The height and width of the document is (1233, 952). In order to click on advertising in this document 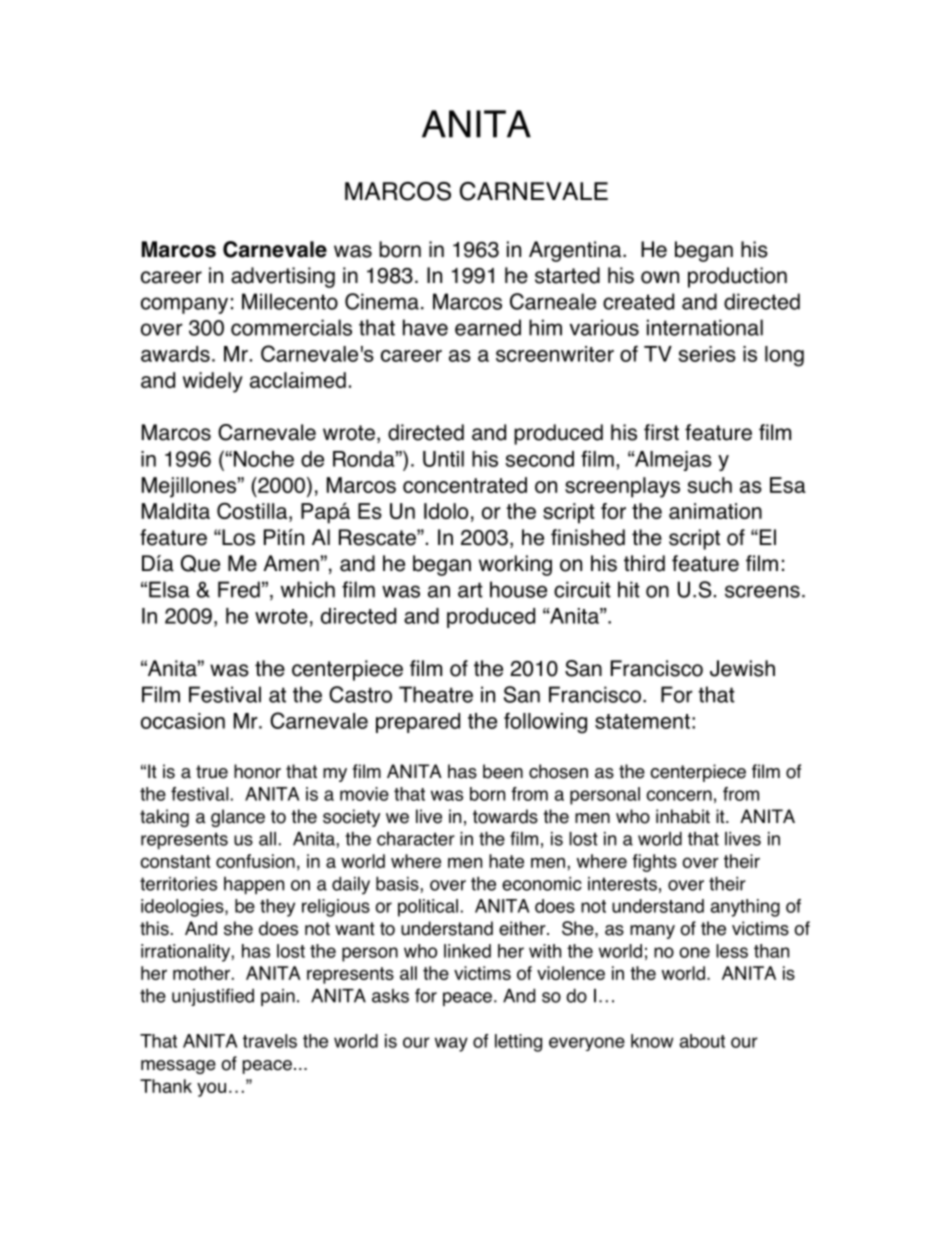, I will do `click(283, 277)`.
